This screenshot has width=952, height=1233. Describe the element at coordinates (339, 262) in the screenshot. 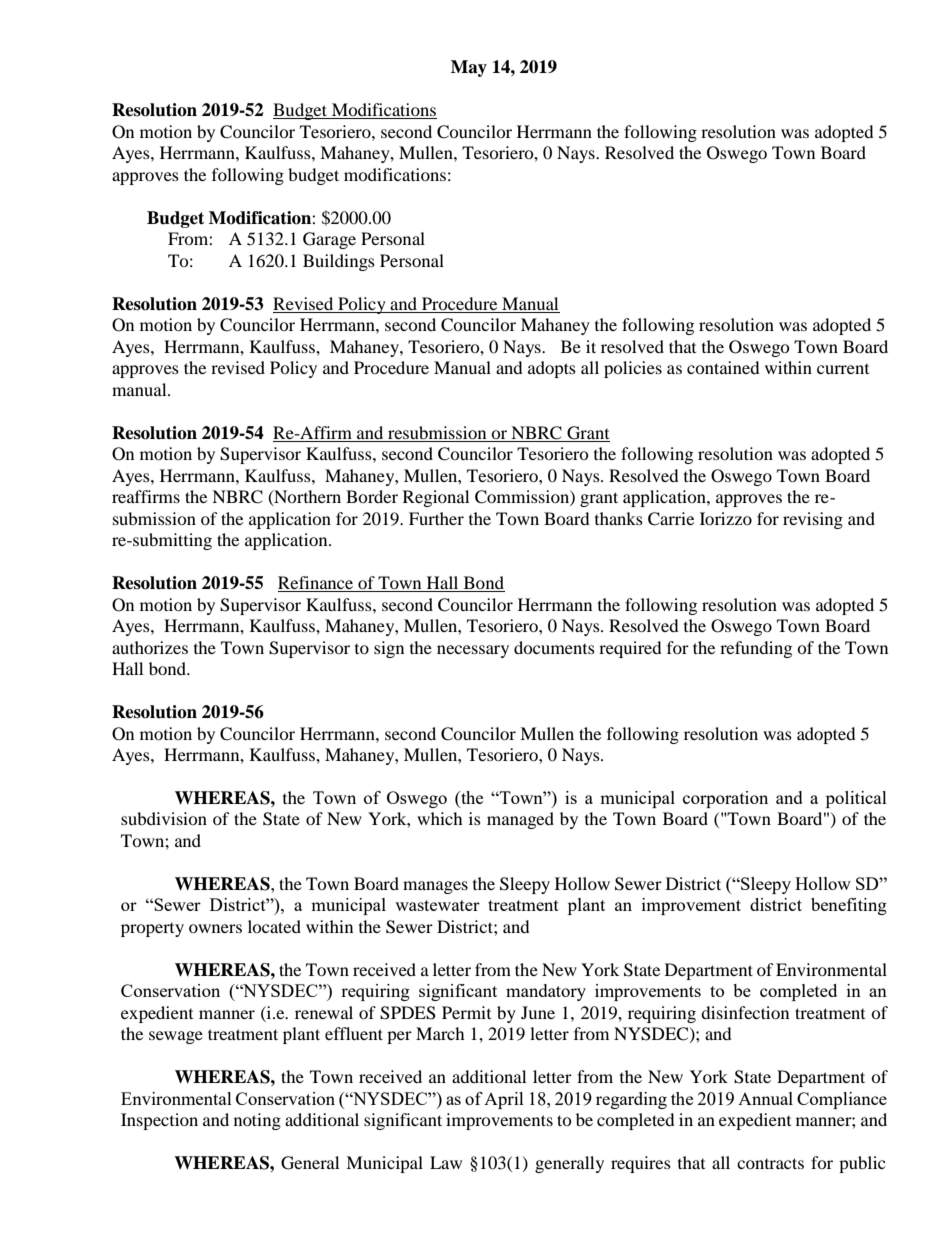

I see `Buildings` at that location.
